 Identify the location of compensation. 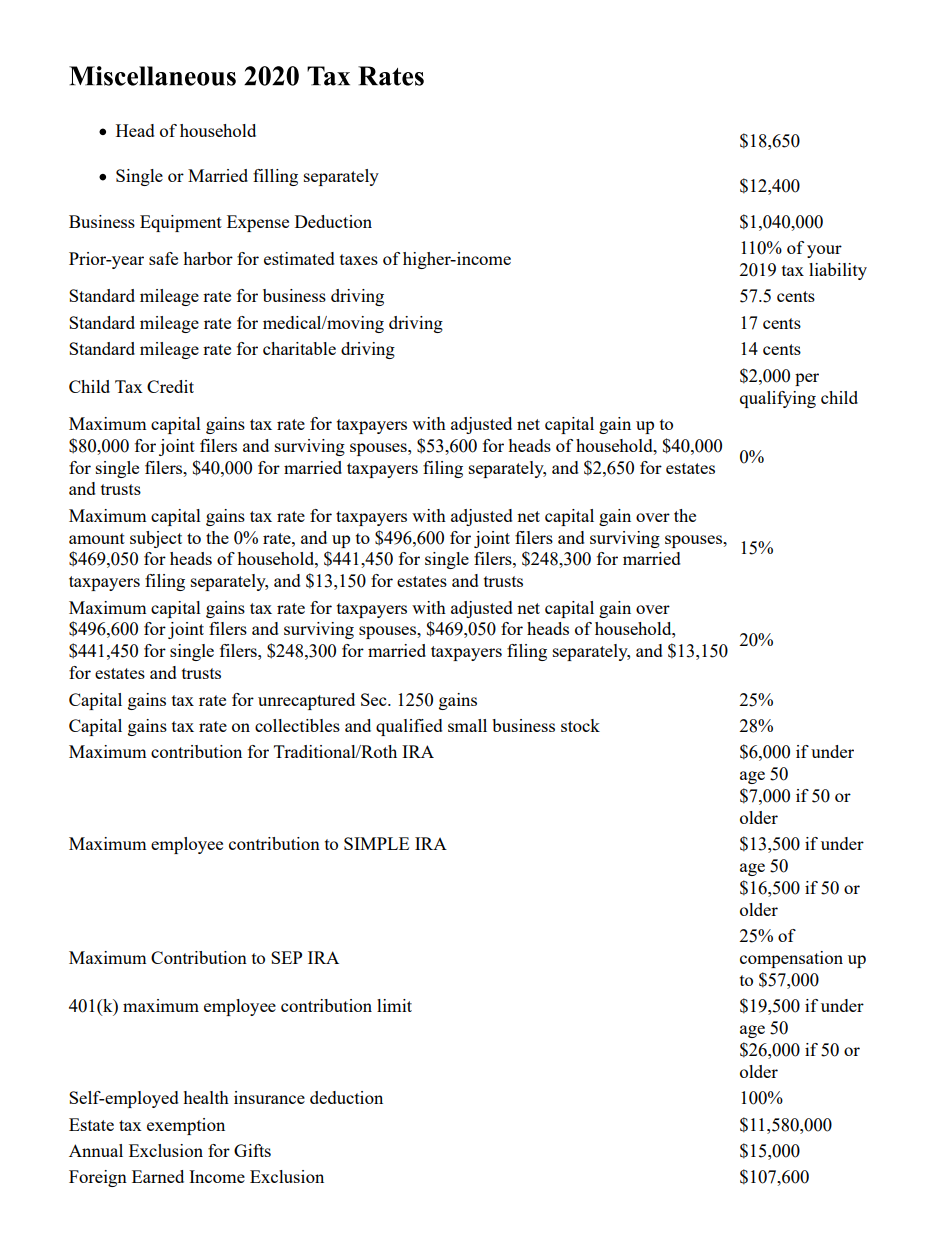
(791, 959).
